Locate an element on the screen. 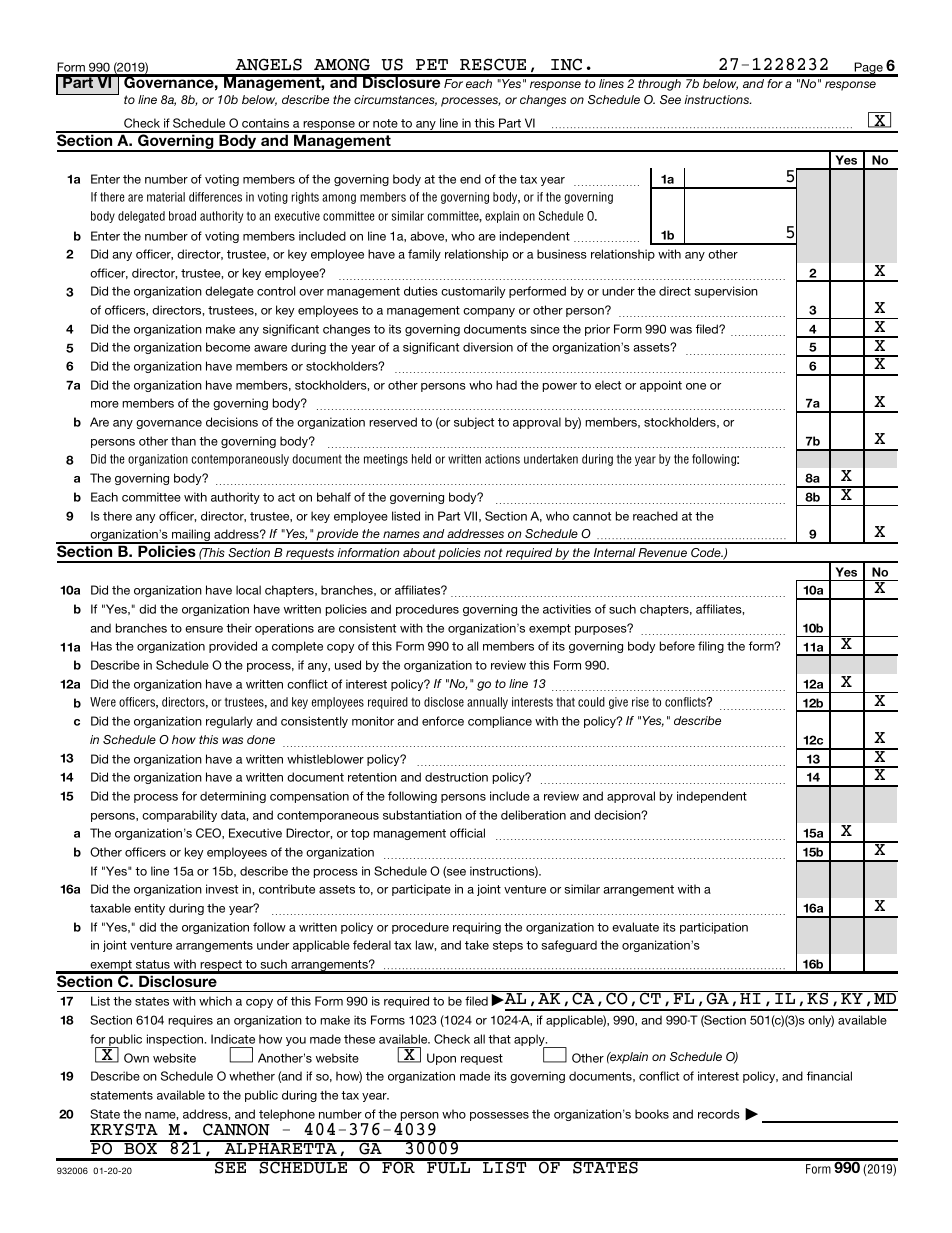 The height and width of the screenshot is (1233, 952). about is located at coordinates (419, 552).
